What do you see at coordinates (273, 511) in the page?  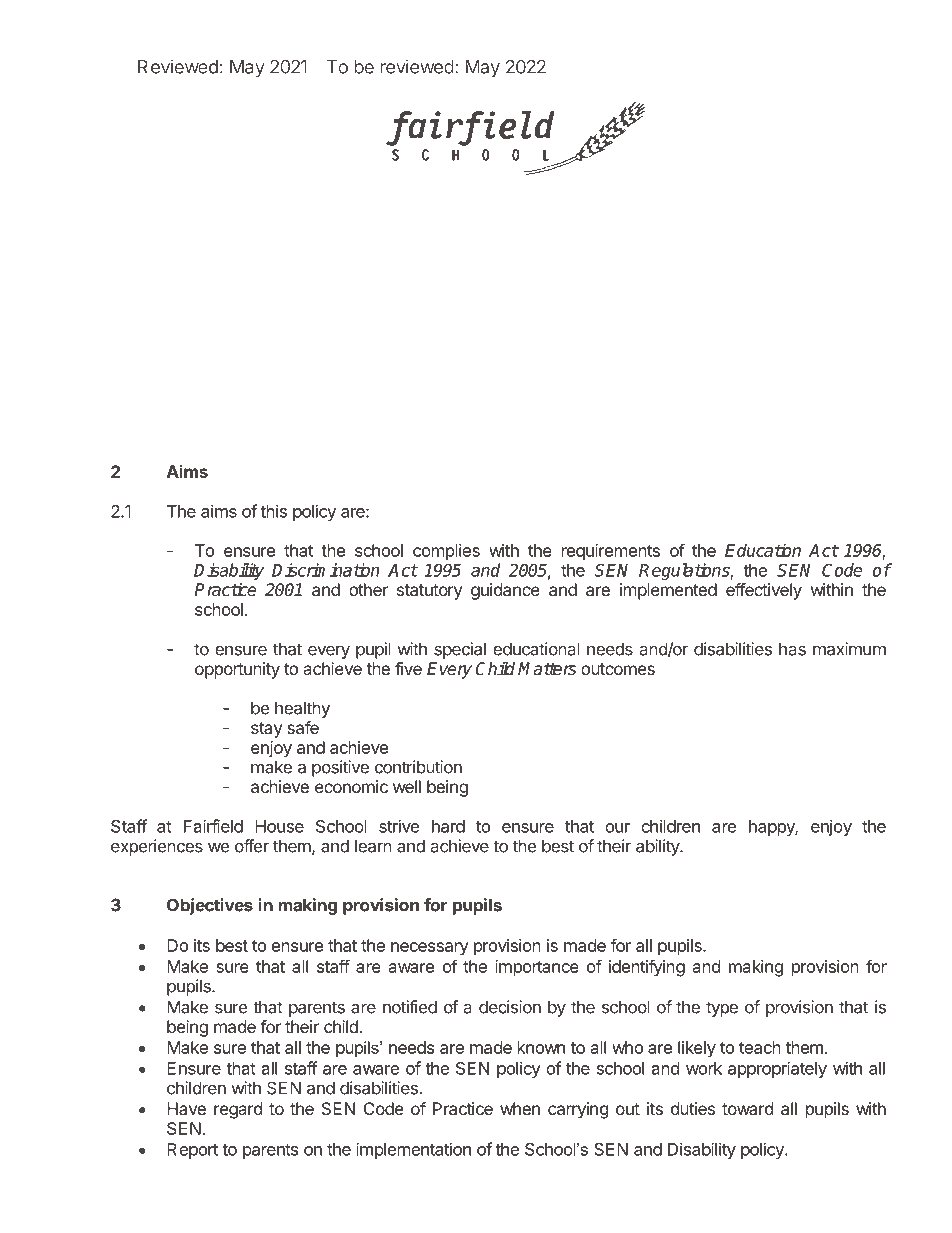 I see `this` at bounding box center [273, 511].
